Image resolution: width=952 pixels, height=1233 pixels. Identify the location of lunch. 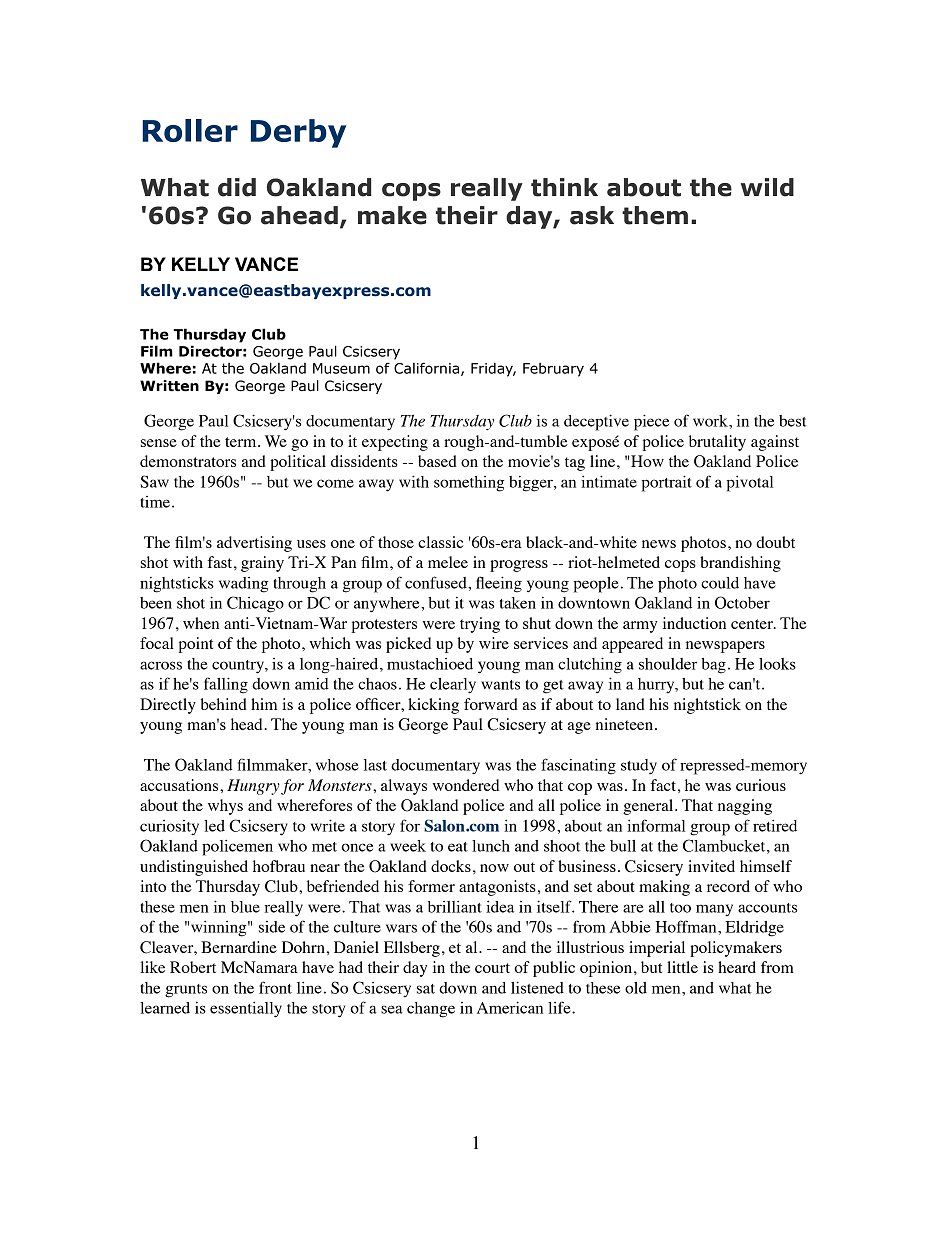
(491, 846).
